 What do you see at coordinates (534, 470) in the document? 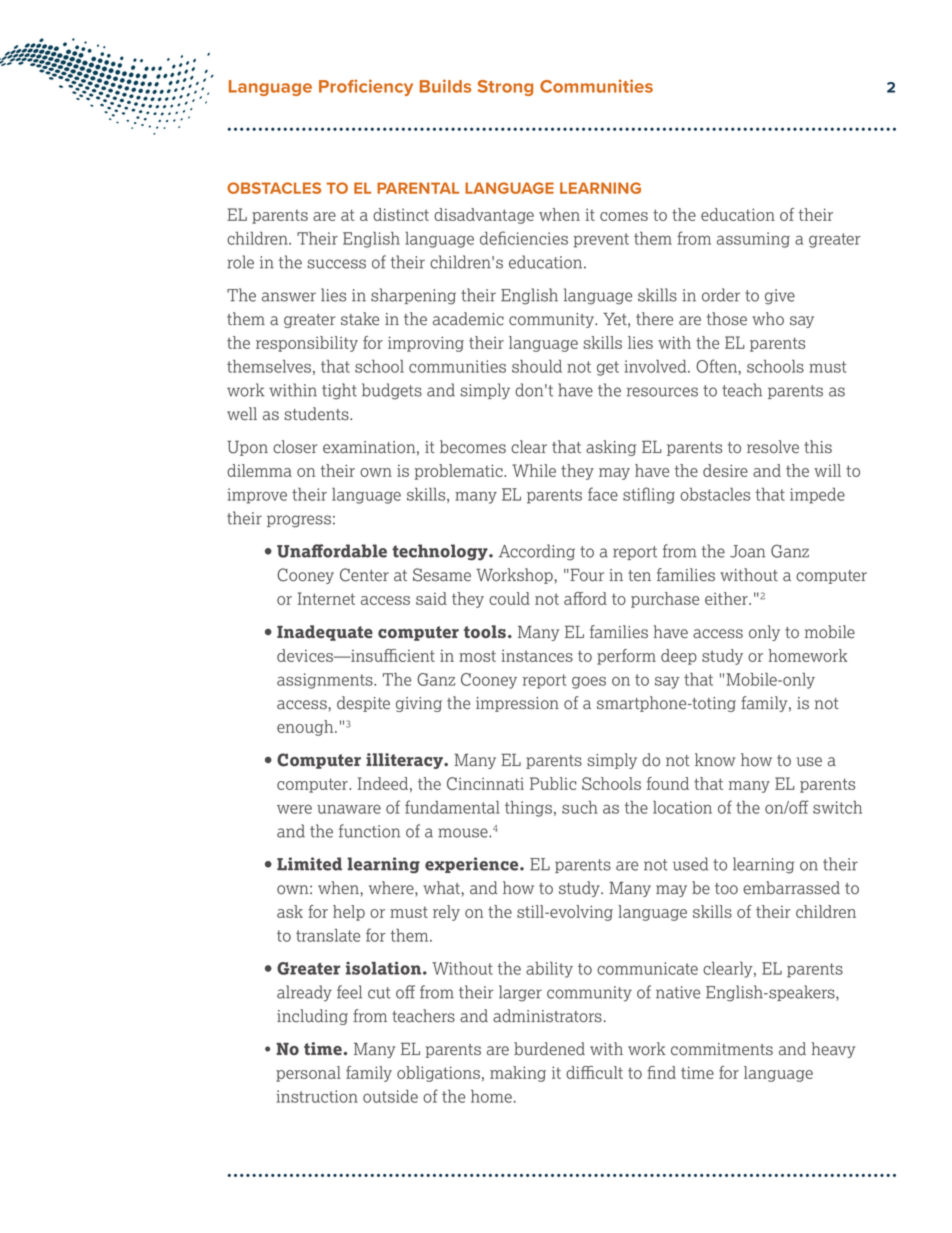
I see `While` at bounding box center [534, 470].
